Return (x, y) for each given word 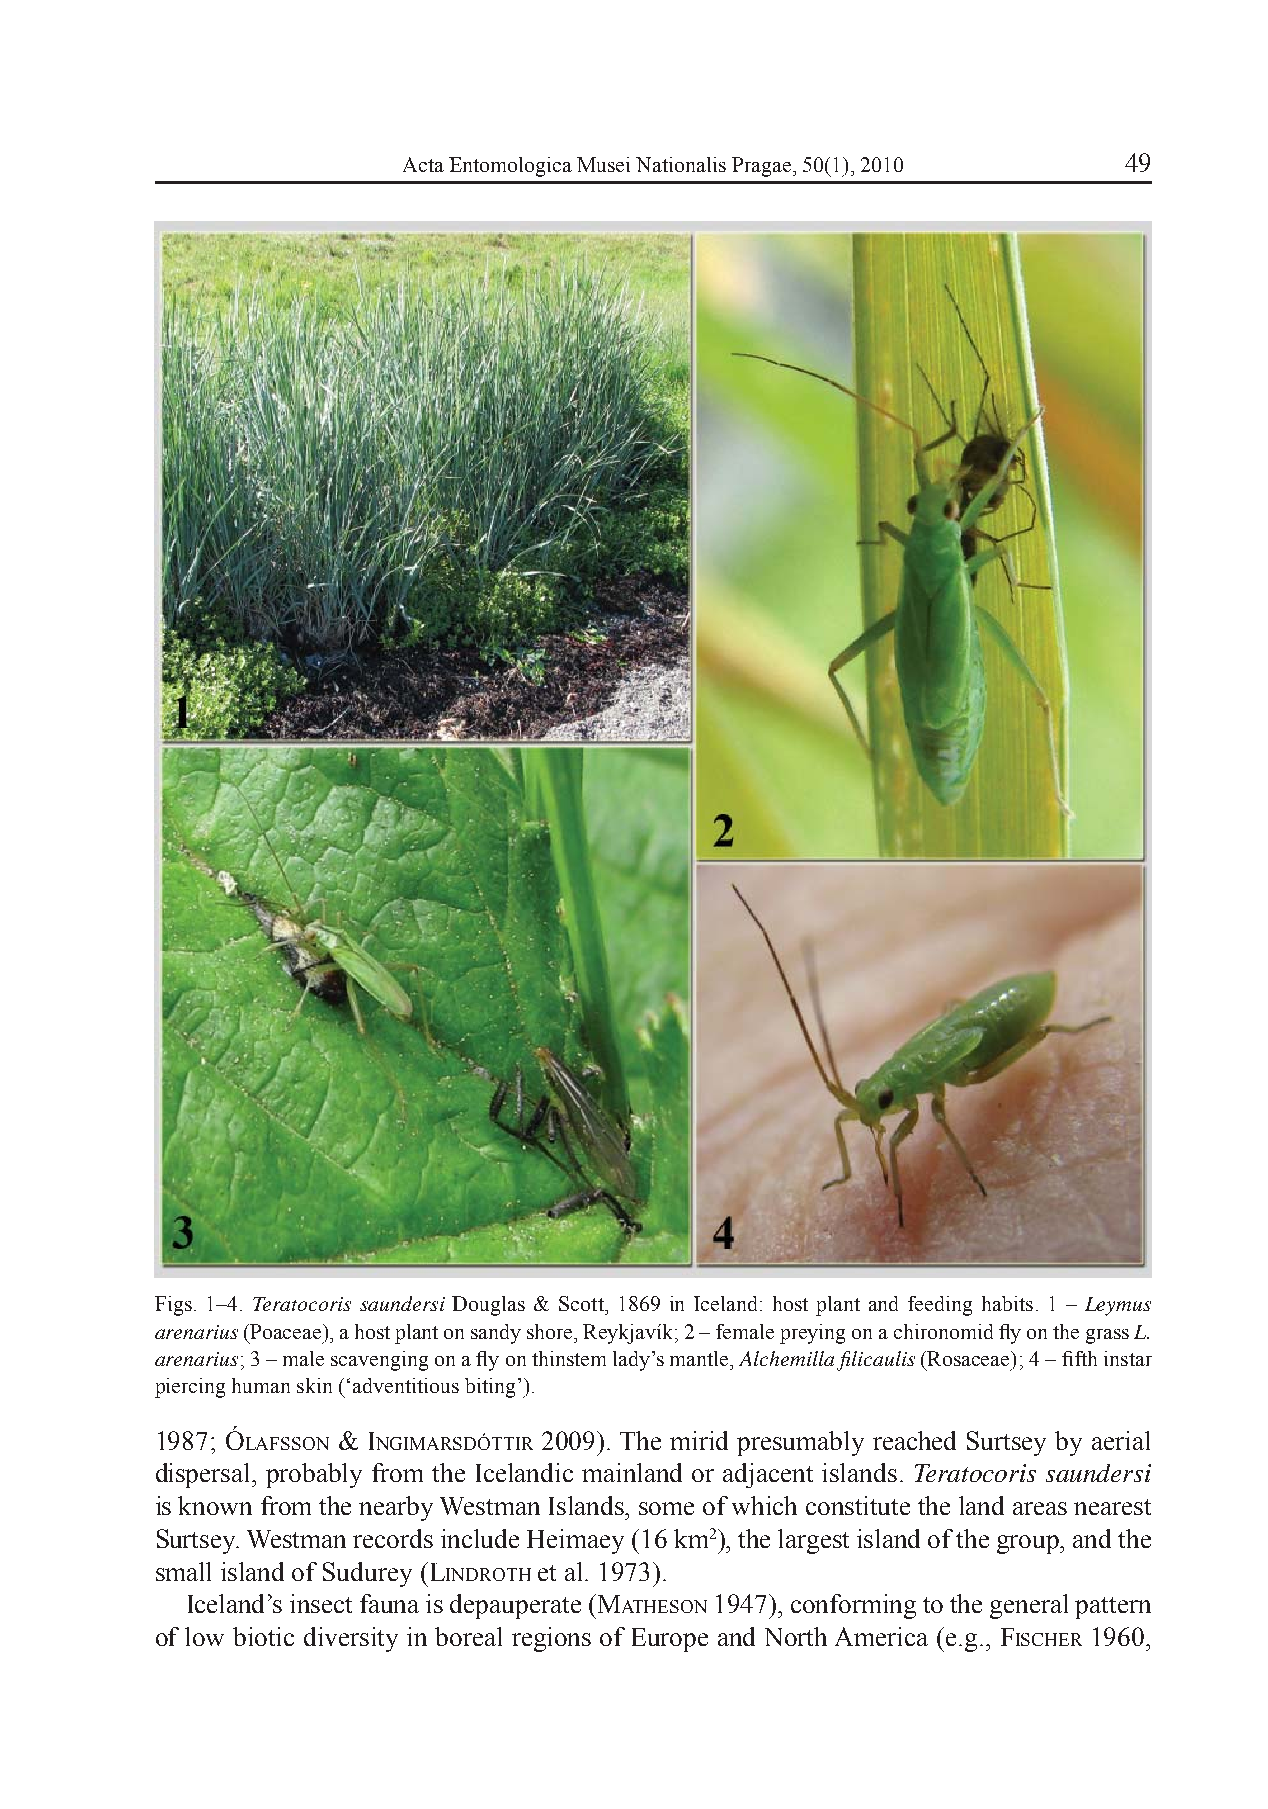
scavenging (379, 1361)
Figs (173, 1306)
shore (551, 1331)
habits (1007, 1303)
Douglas (488, 1306)
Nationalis (681, 164)
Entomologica (510, 167)
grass (1107, 1336)
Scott (582, 1303)
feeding (940, 1306)
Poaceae (287, 1331)
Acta (423, 164)
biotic (263, 1636)
